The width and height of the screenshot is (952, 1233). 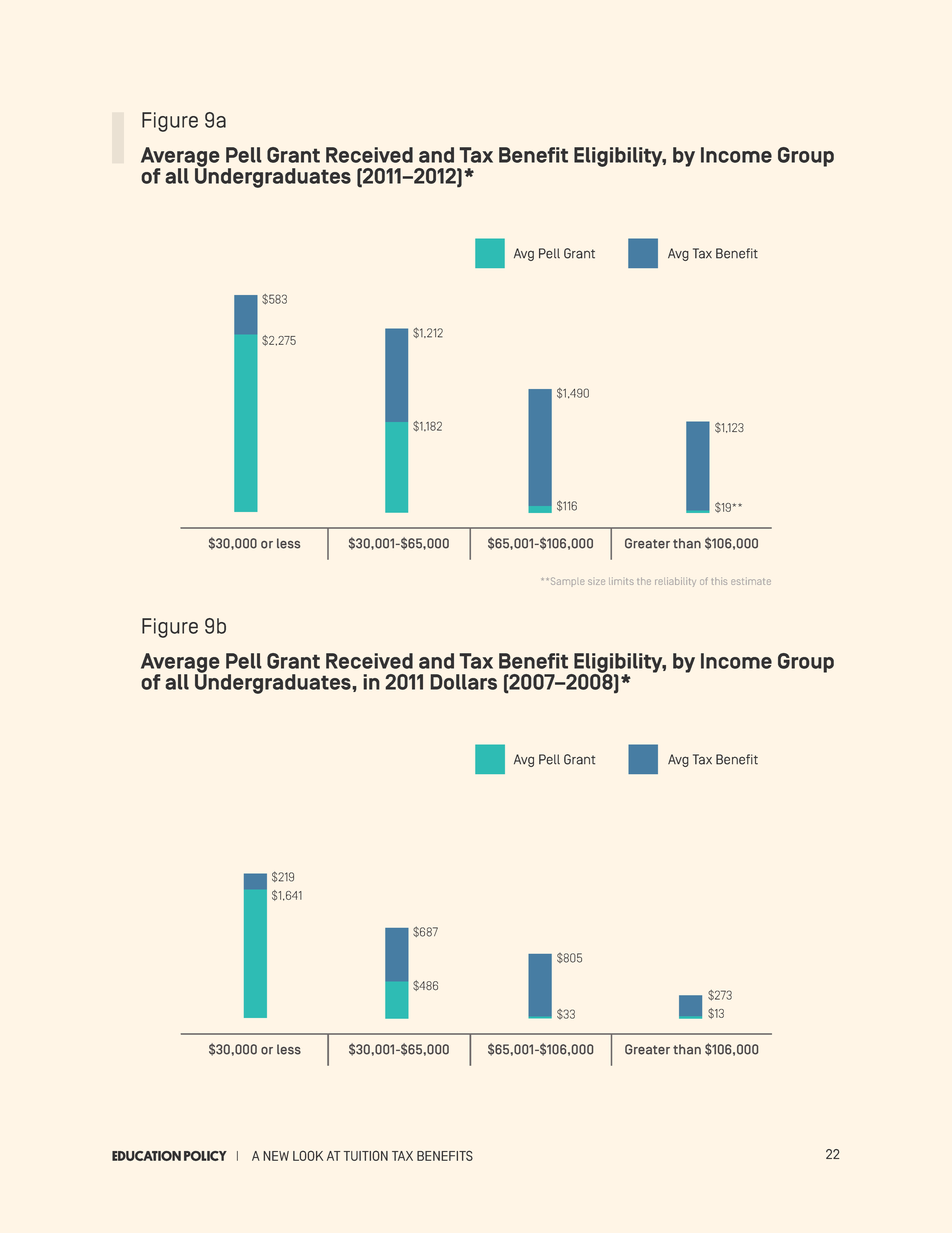 What do you see at coordinates (366, 1156) in the screenshot?
I see `TUITION` at bounding box center [366, 1156].
